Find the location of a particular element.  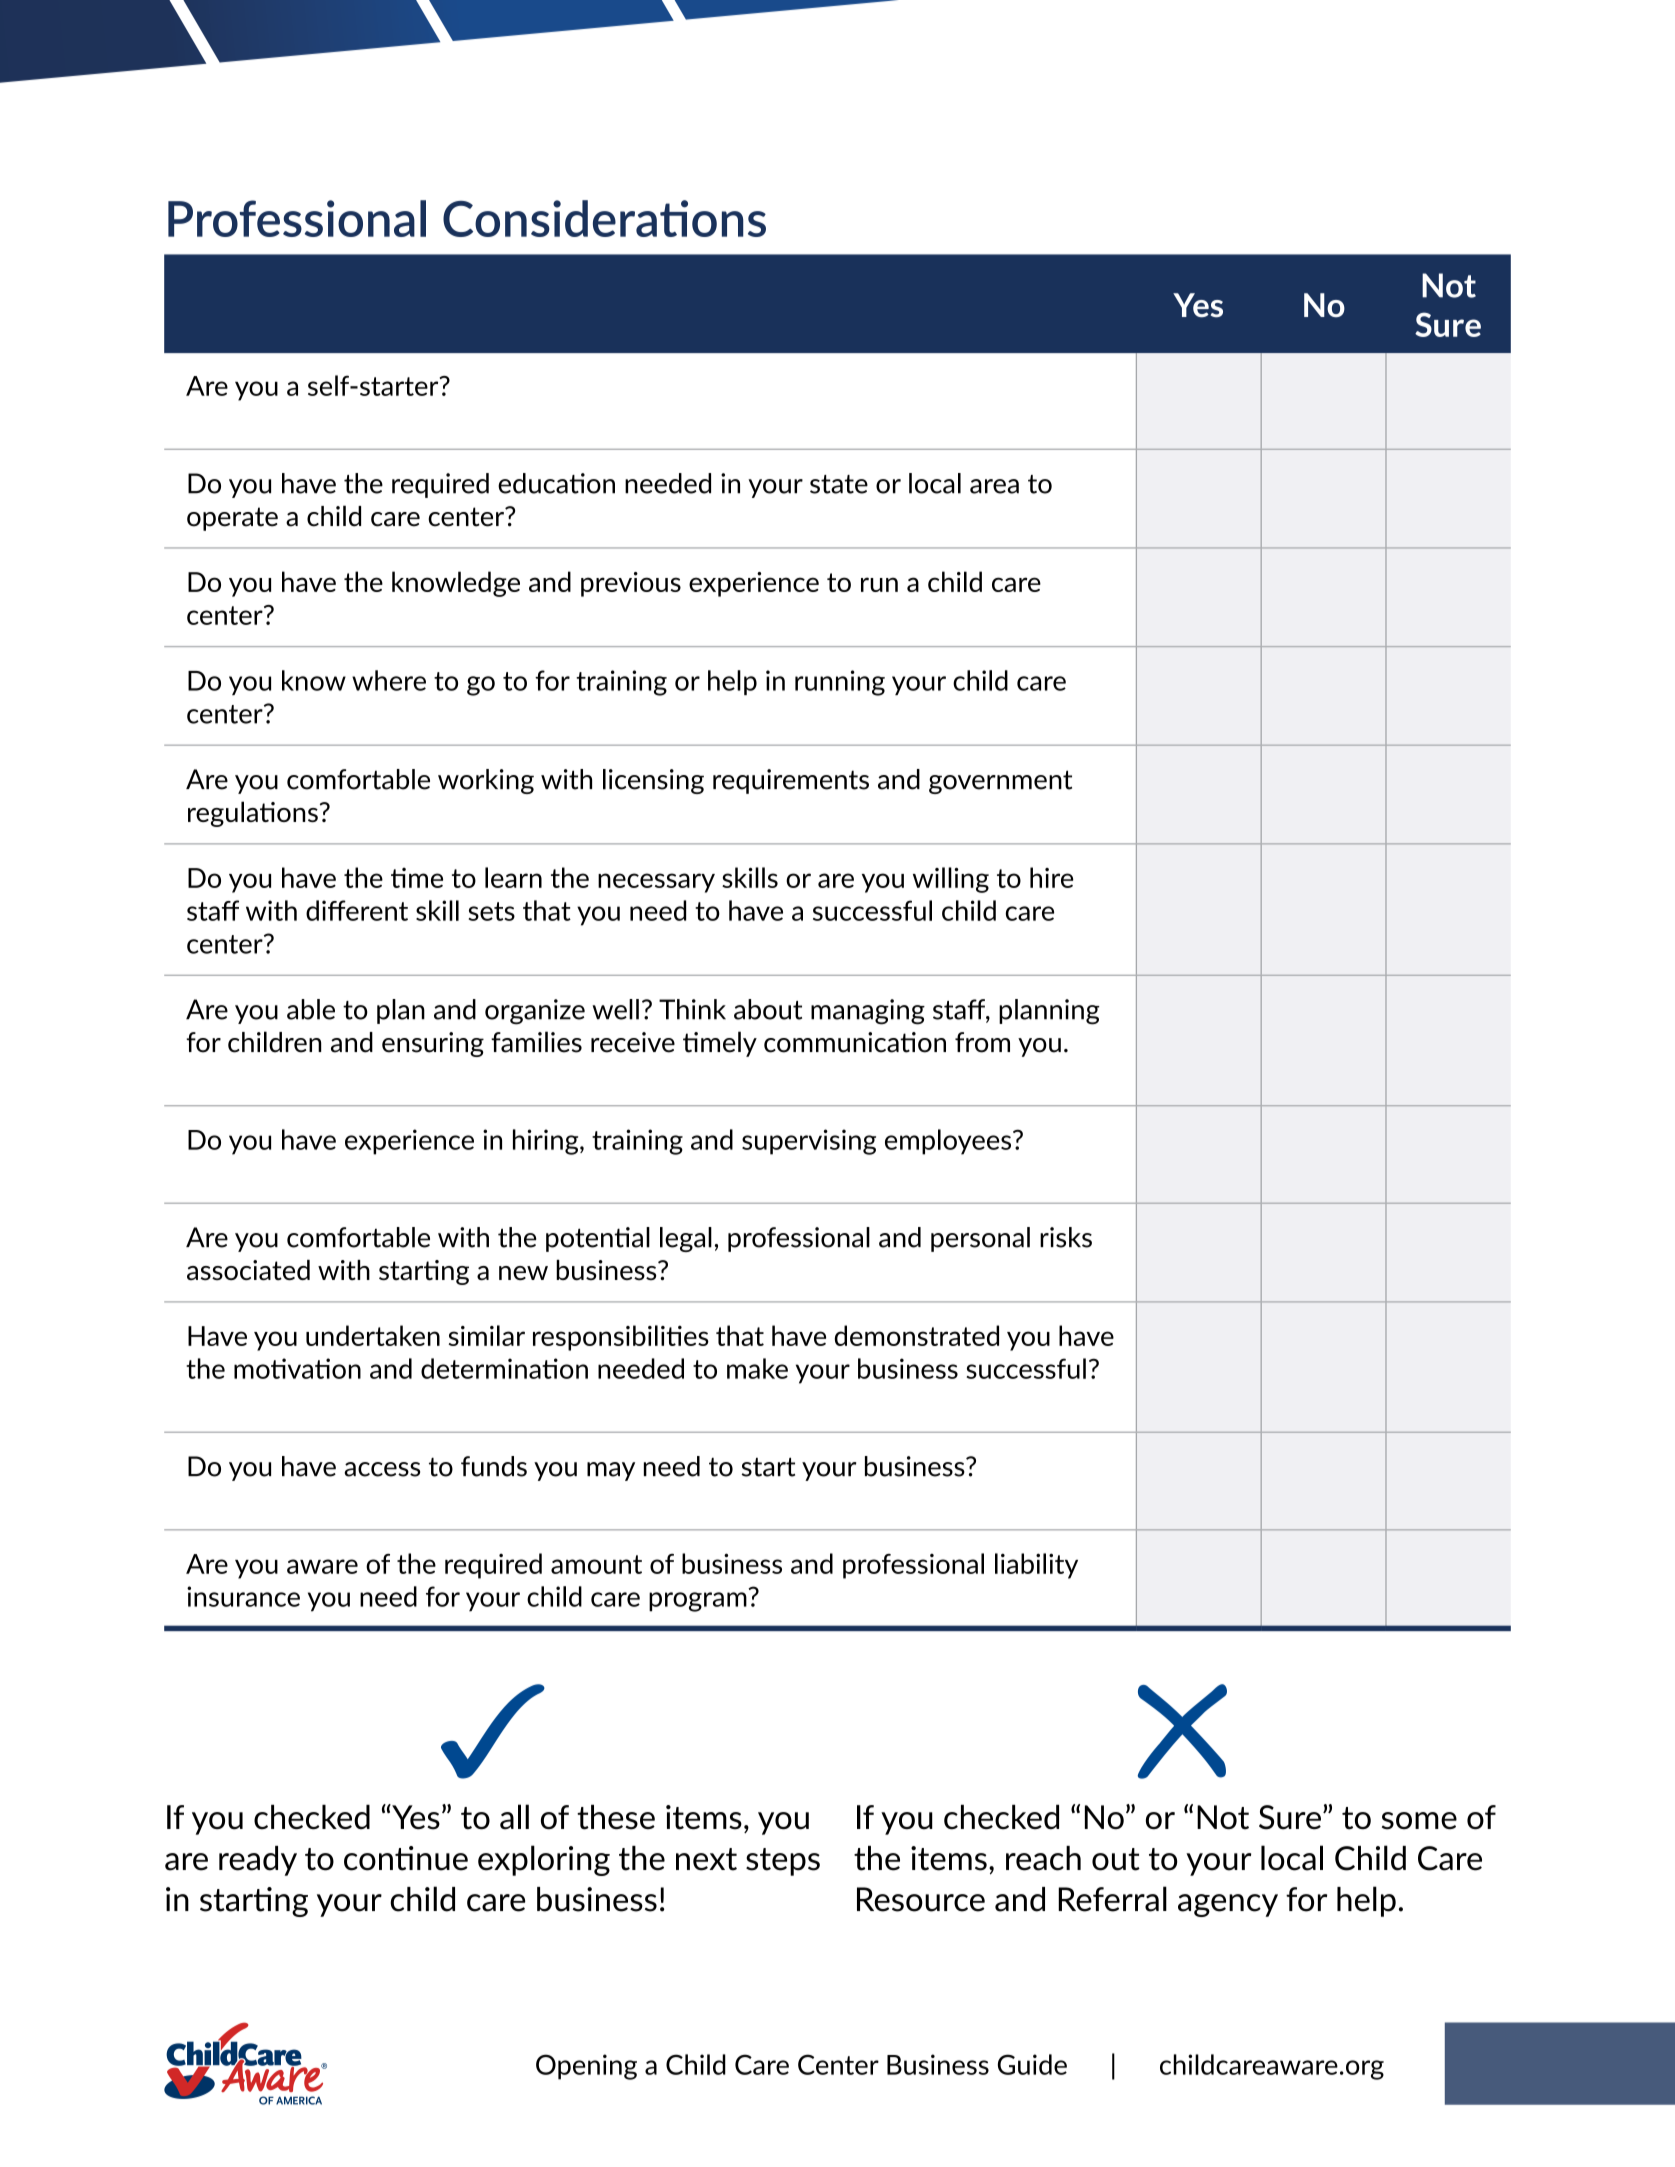

liability is located at coordinates (1036, 1566).
